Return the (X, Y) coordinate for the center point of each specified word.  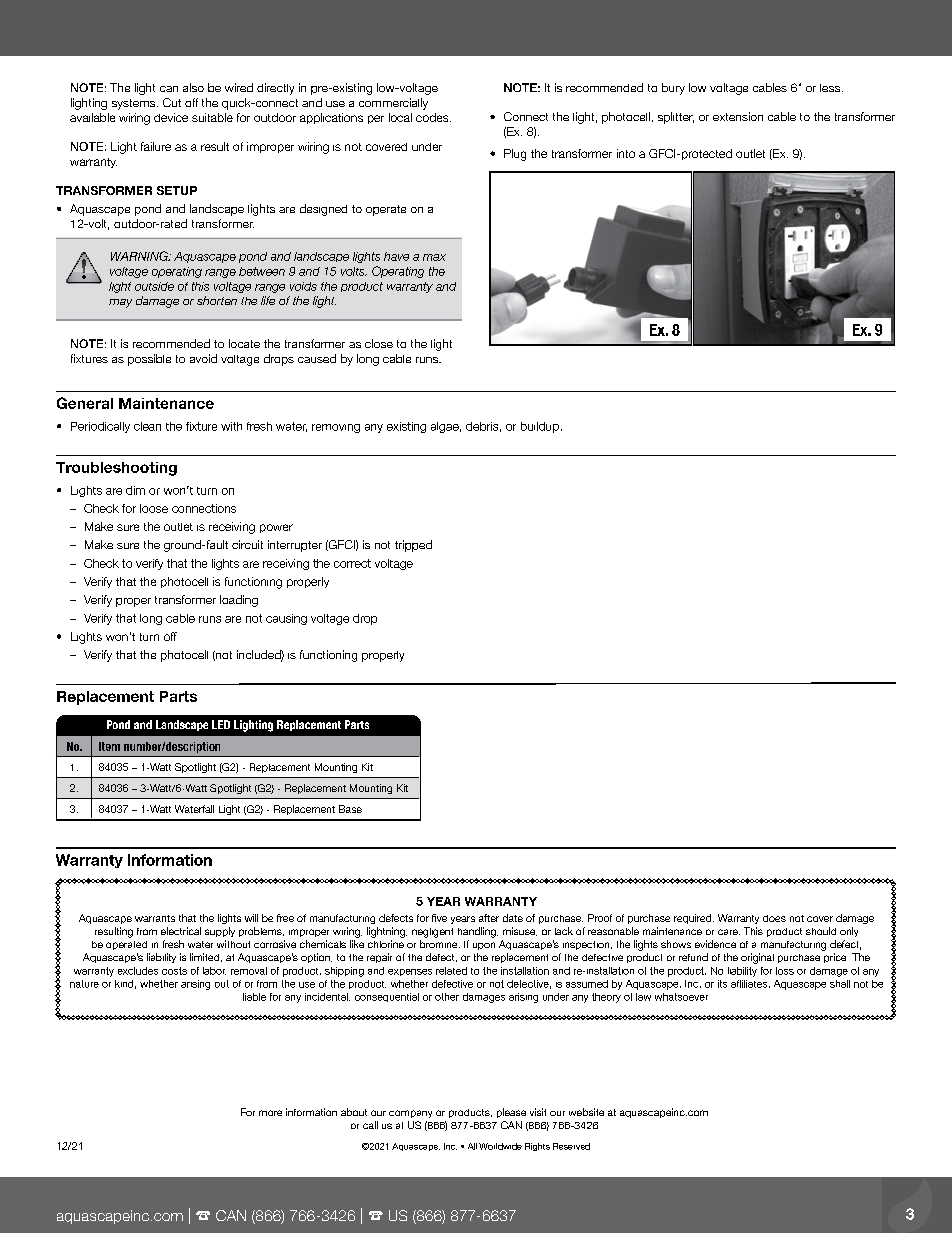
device (171, 117)
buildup (540, 427)
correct (352, 563)
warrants (155, 918)
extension (738, 116)
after (489, 918)
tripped (413, 546)
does (774, 918)
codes (433, 117)
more (270, 1113)
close (379, 343)
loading (239, 601)
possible (149, 360)
